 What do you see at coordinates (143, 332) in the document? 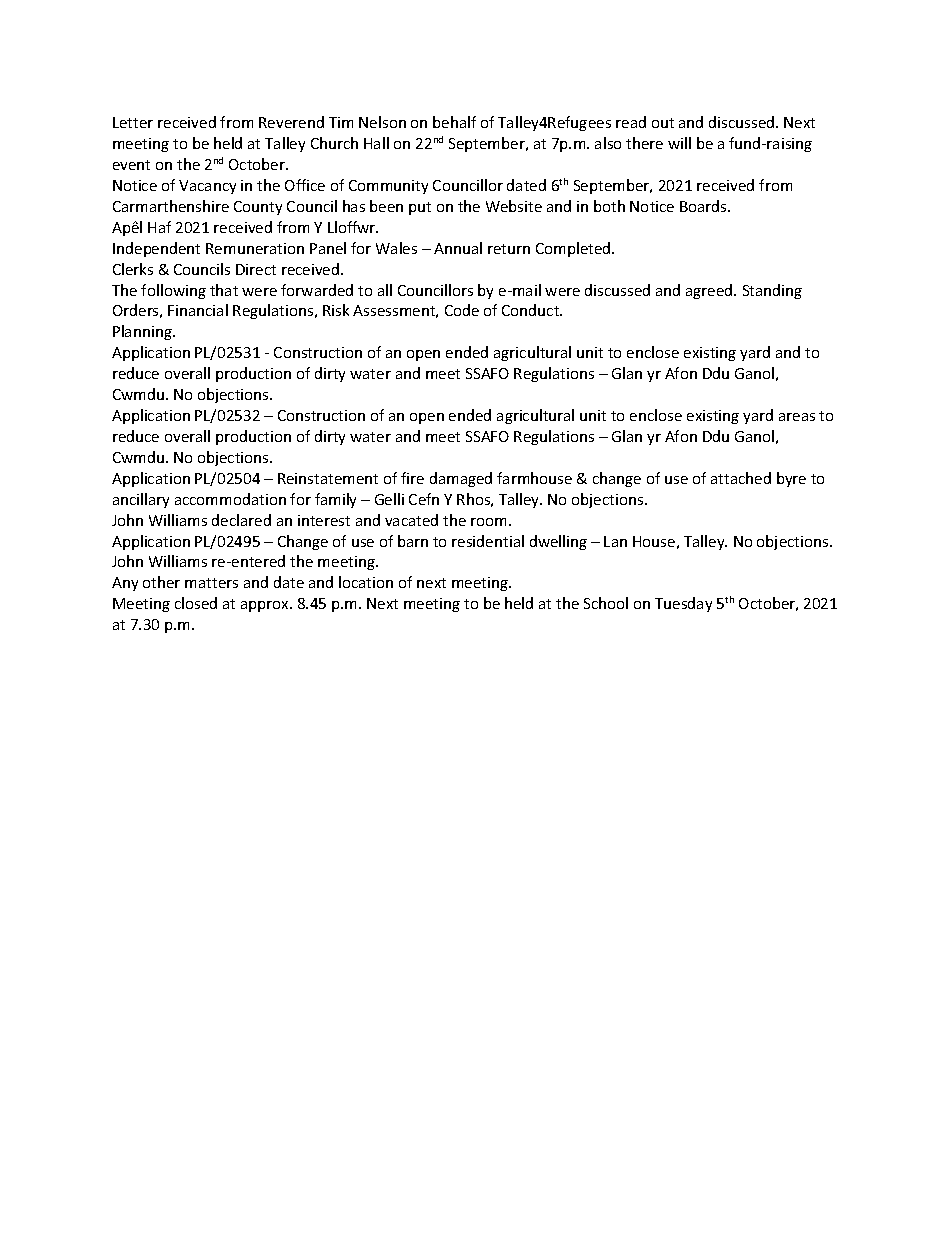
I see `Planning` at bounding box center [143, 332].
